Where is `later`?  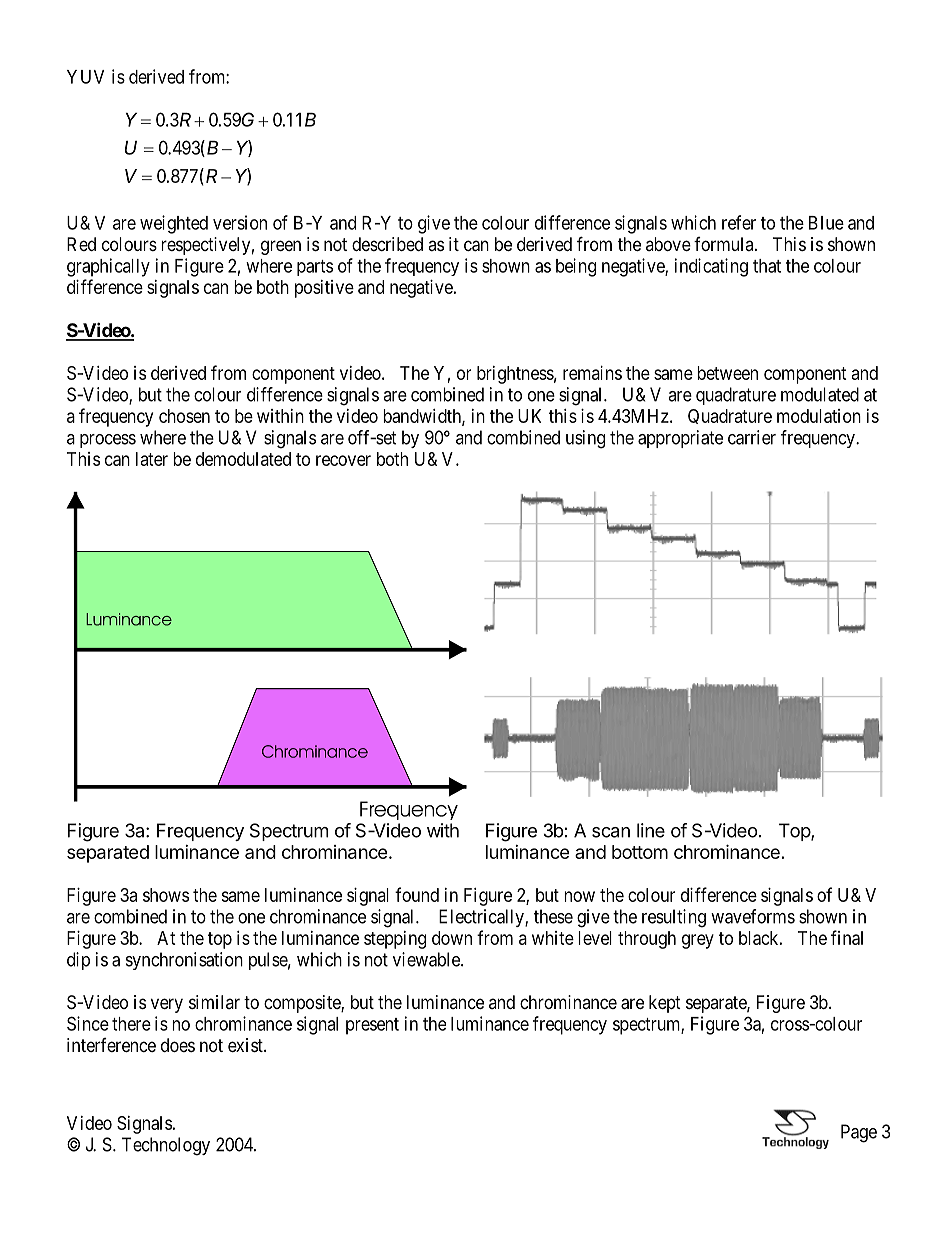 later is located at coordinates (152, 459).
